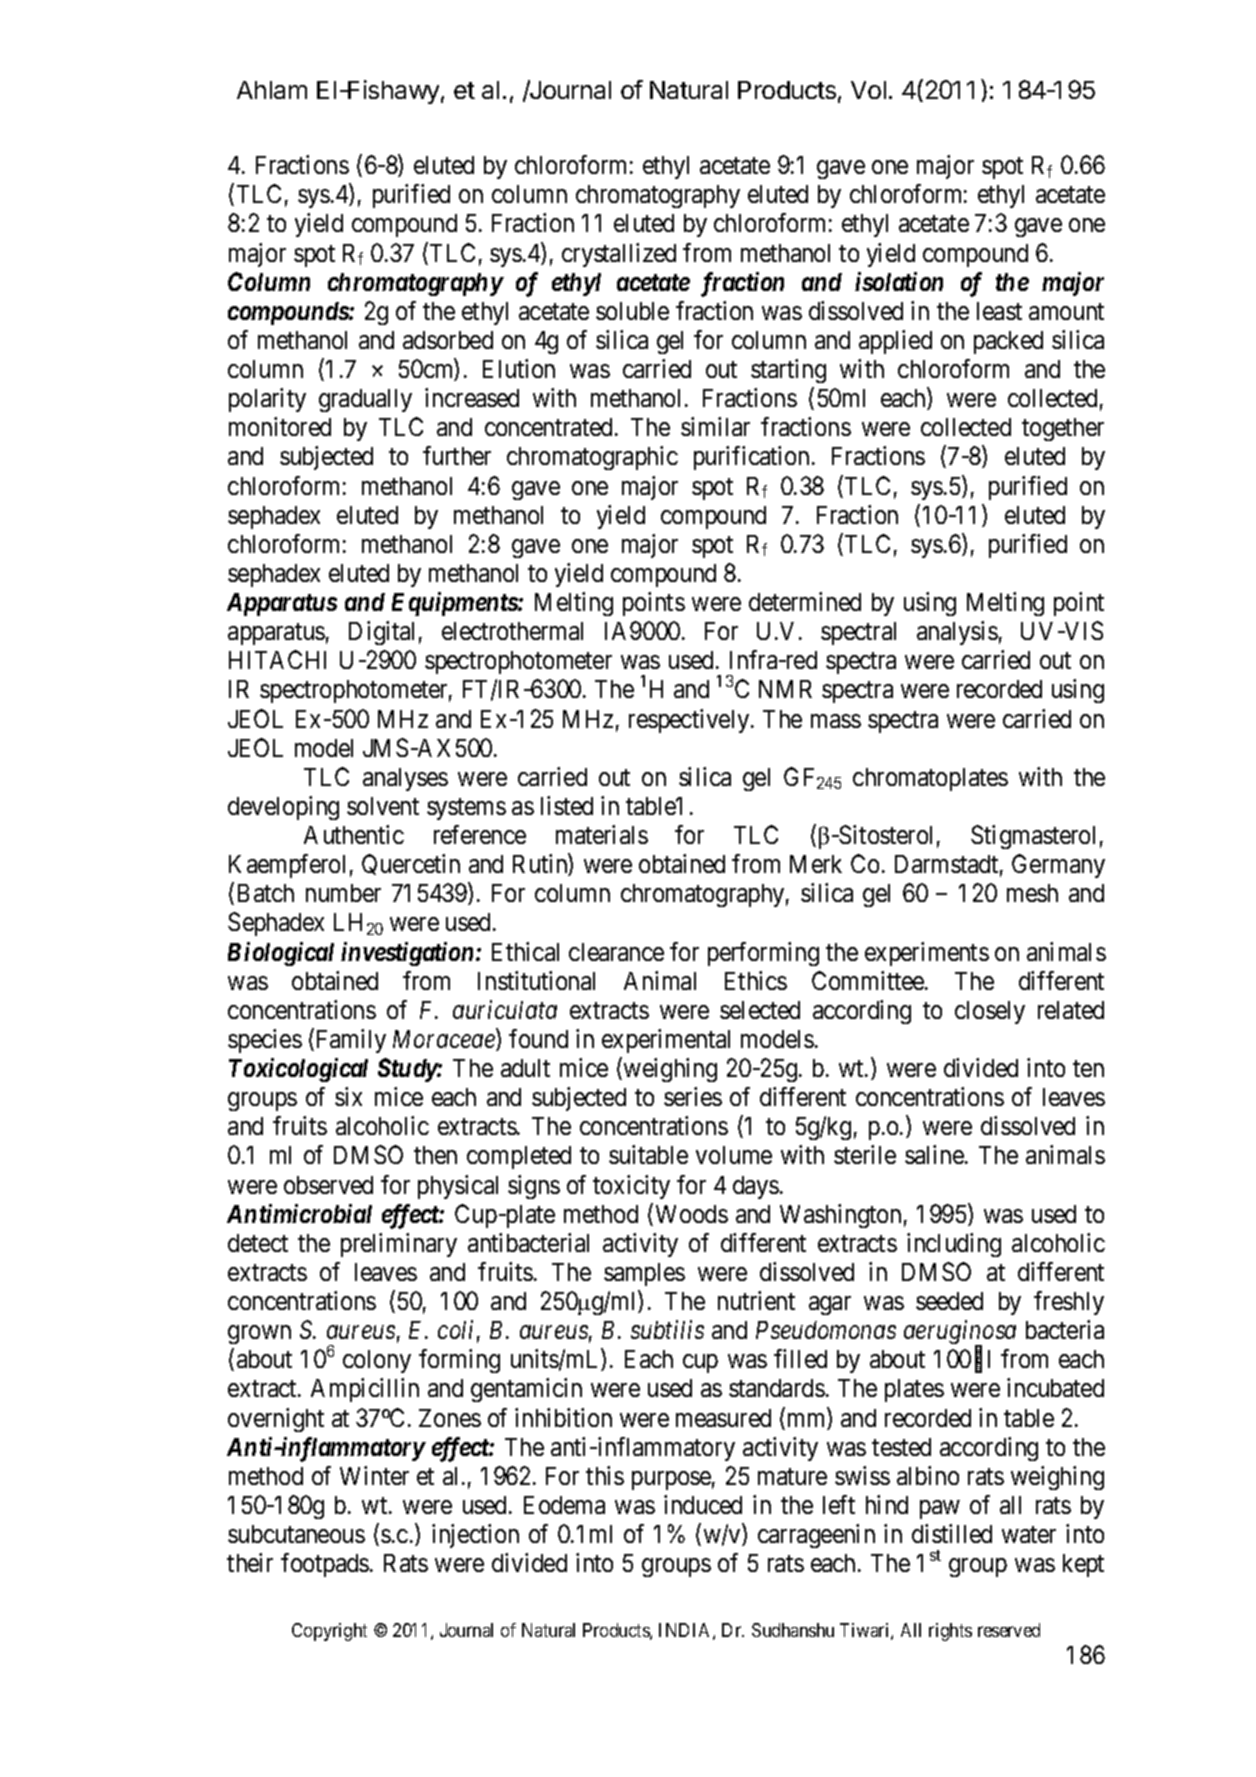 This document has width=1256, height=1777. What do you see at coordinates (632, 311) in the document?
I see `soluble` at bounding box center [632, 311].
